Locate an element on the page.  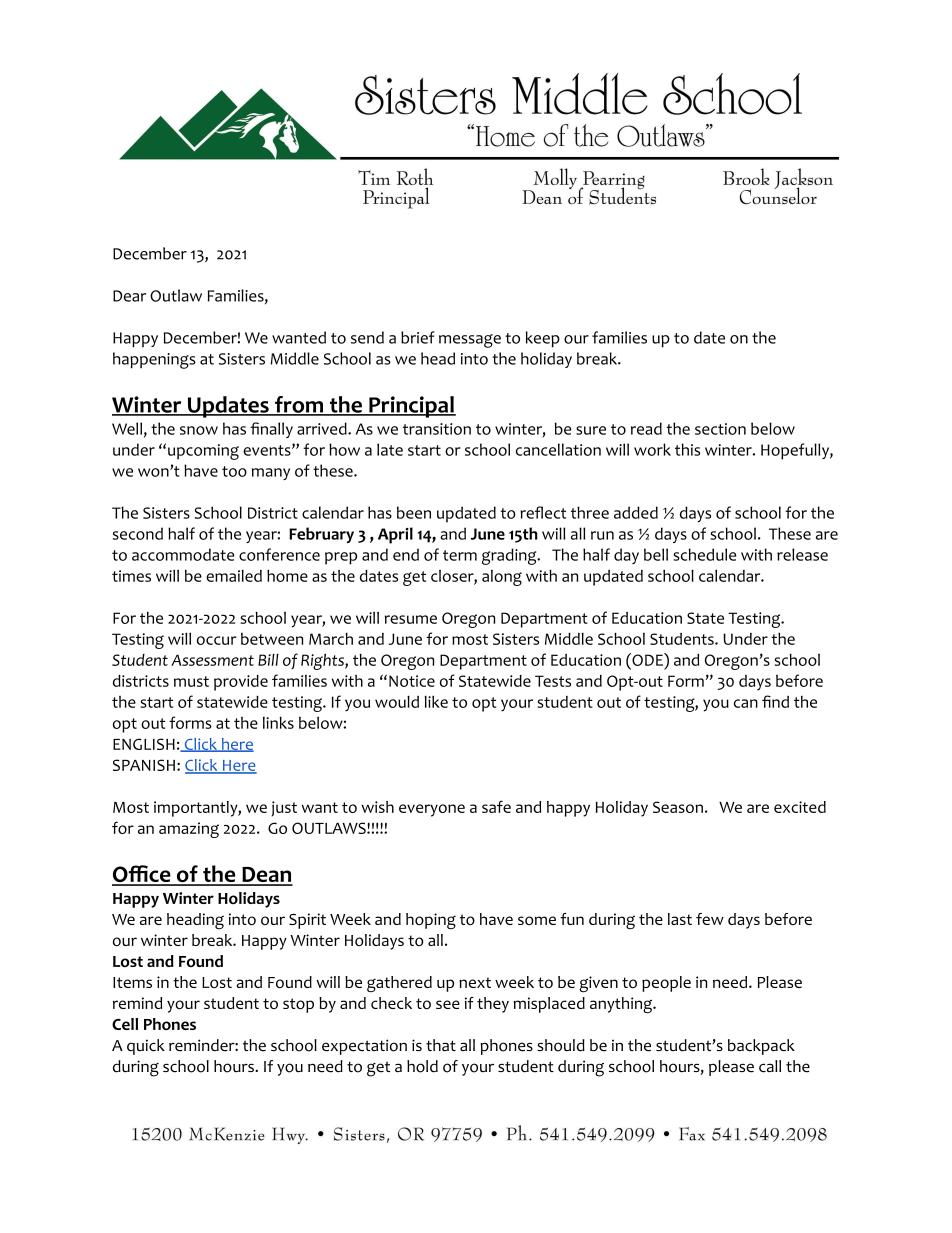
quick is located at coordinates (146, 1047).
